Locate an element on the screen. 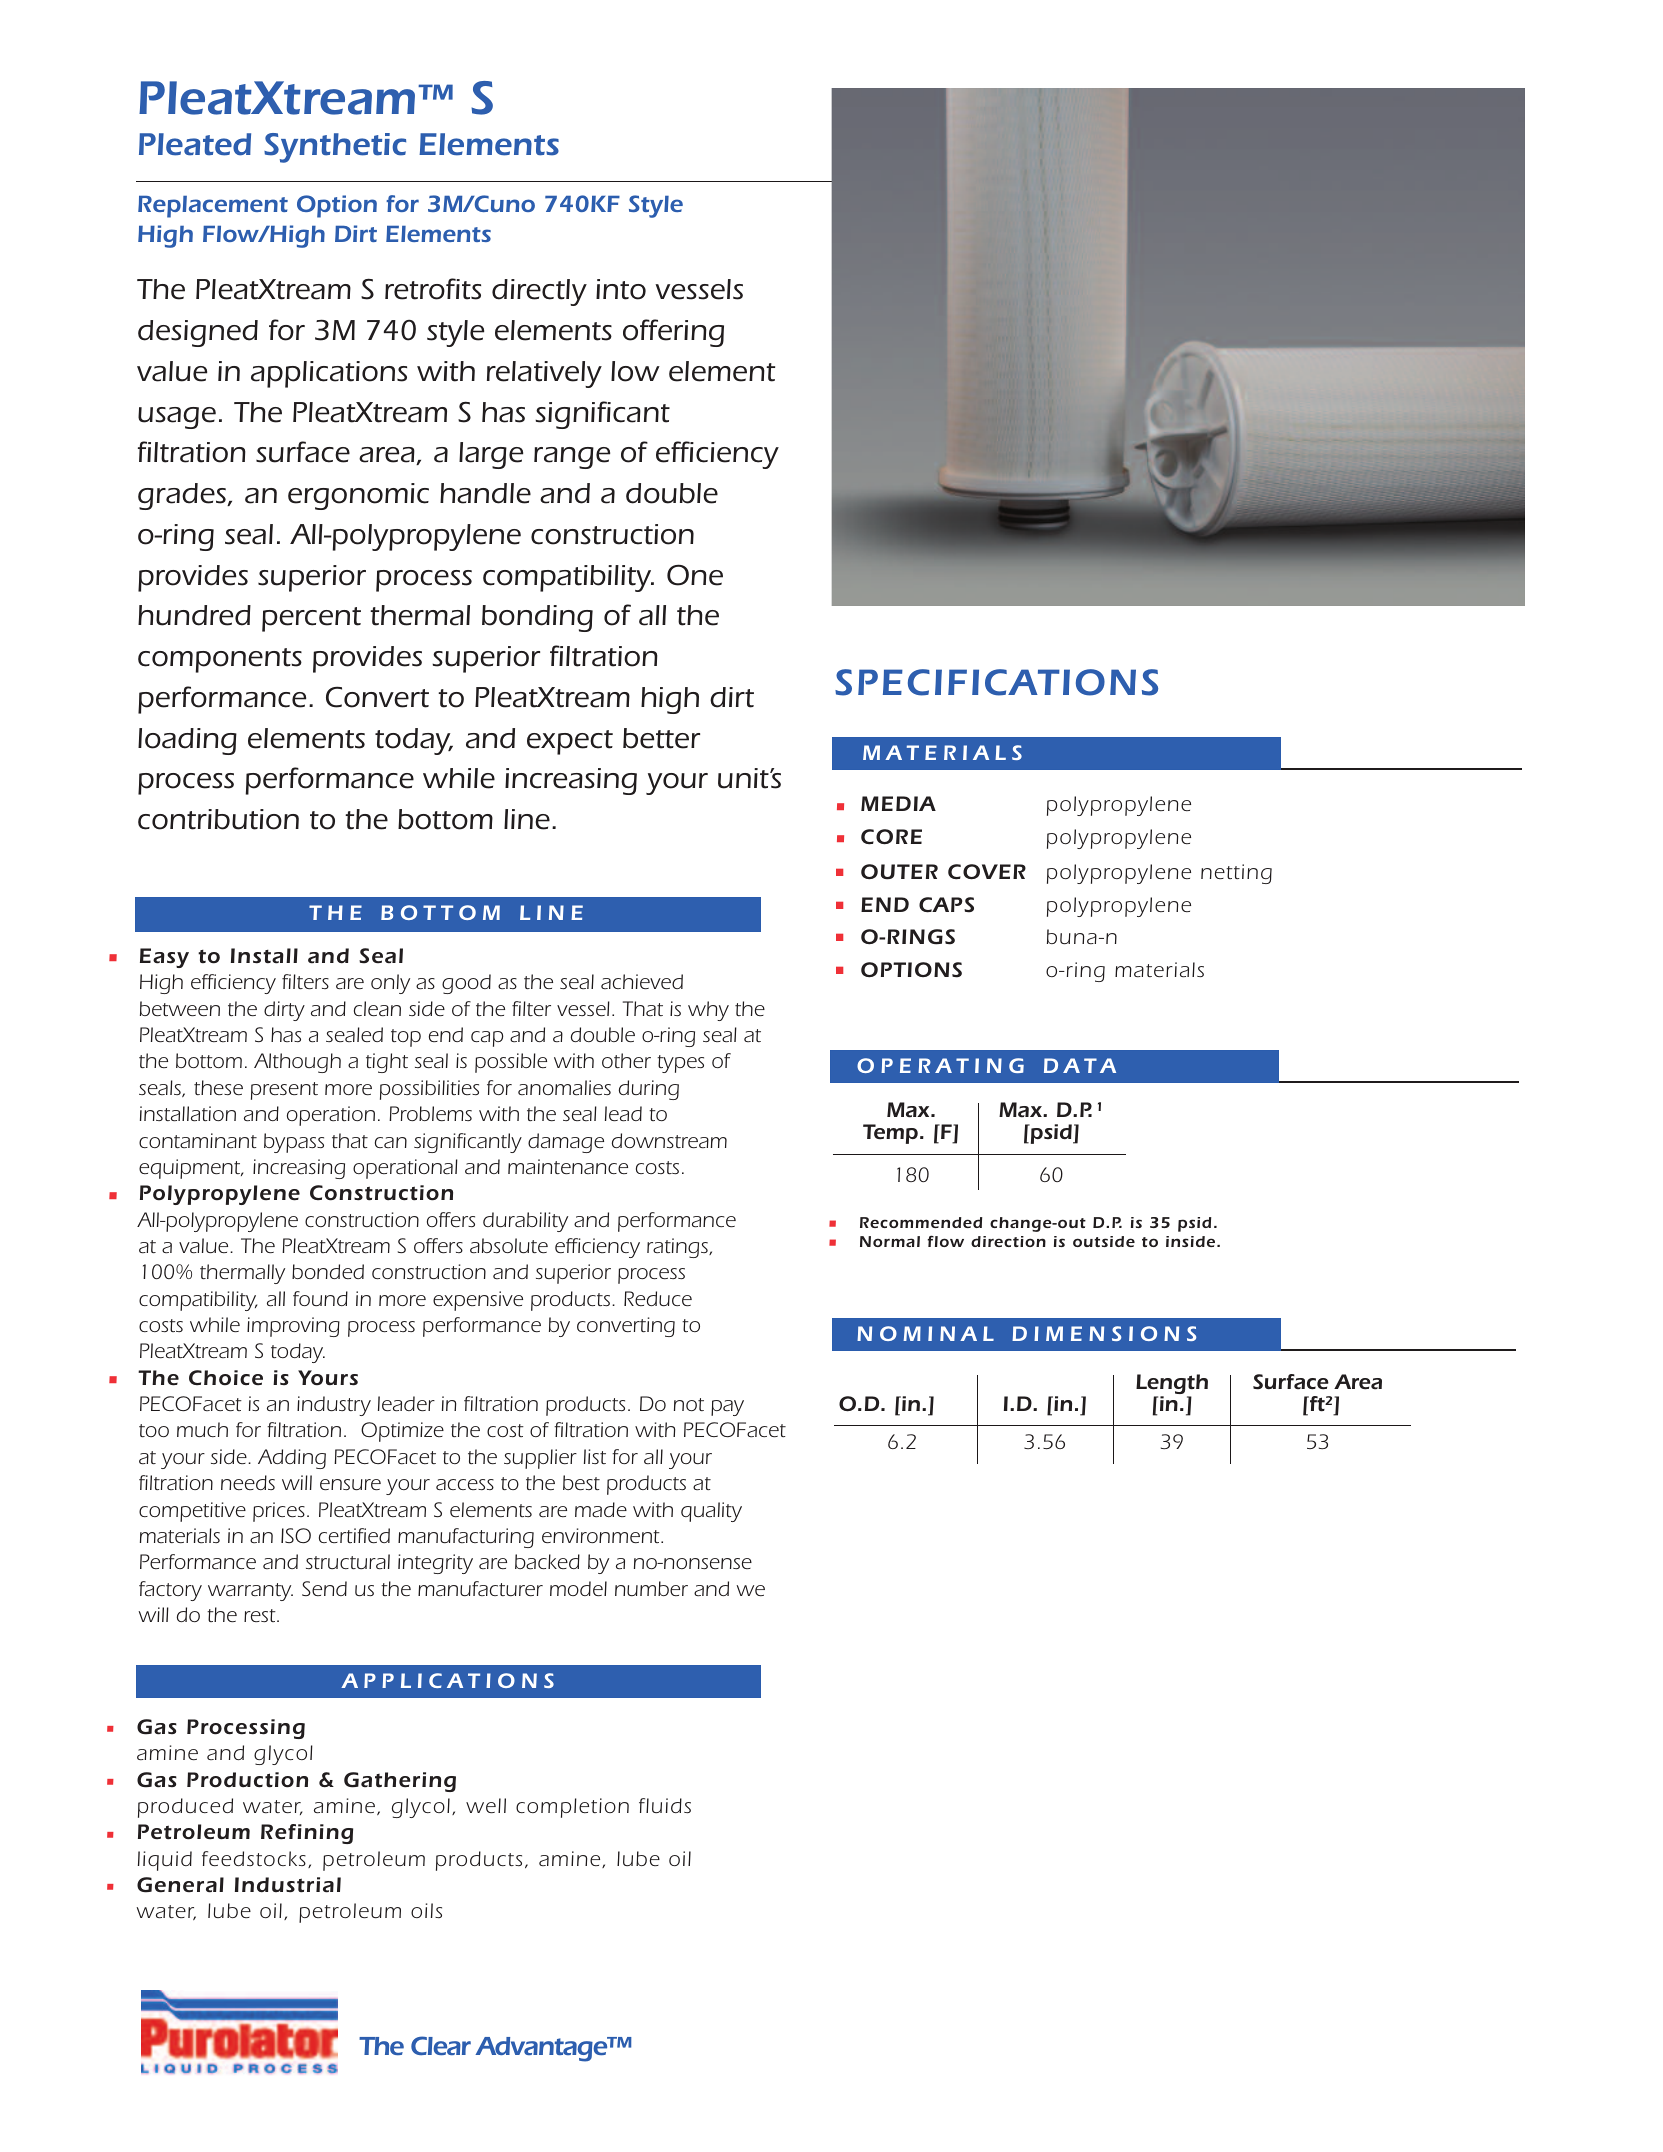 The image size is (1663, 2152). Industrial is located at coordinates (288, 1885).
